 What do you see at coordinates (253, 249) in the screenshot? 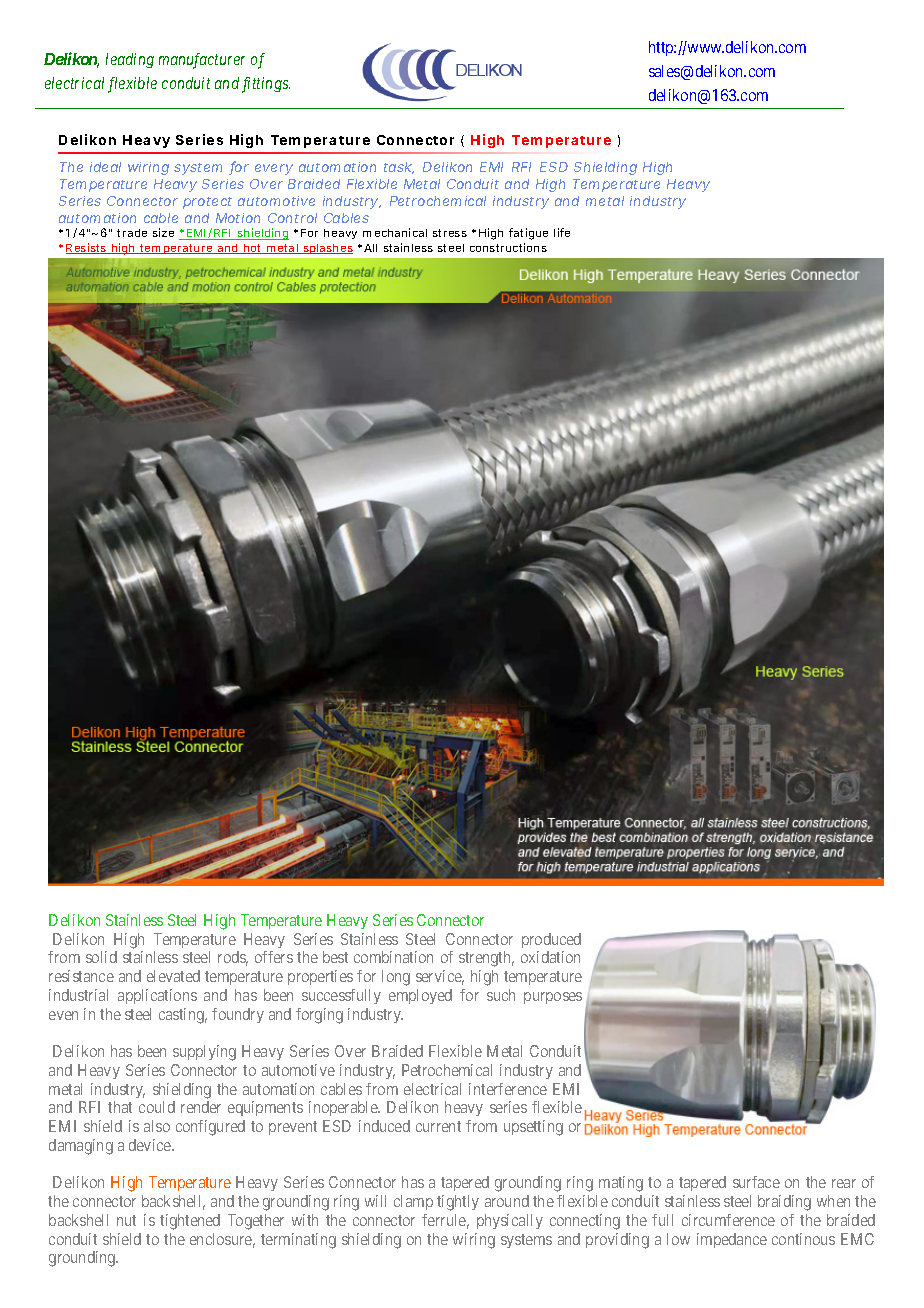
I see `hot` at bounding box center [253, 249].
